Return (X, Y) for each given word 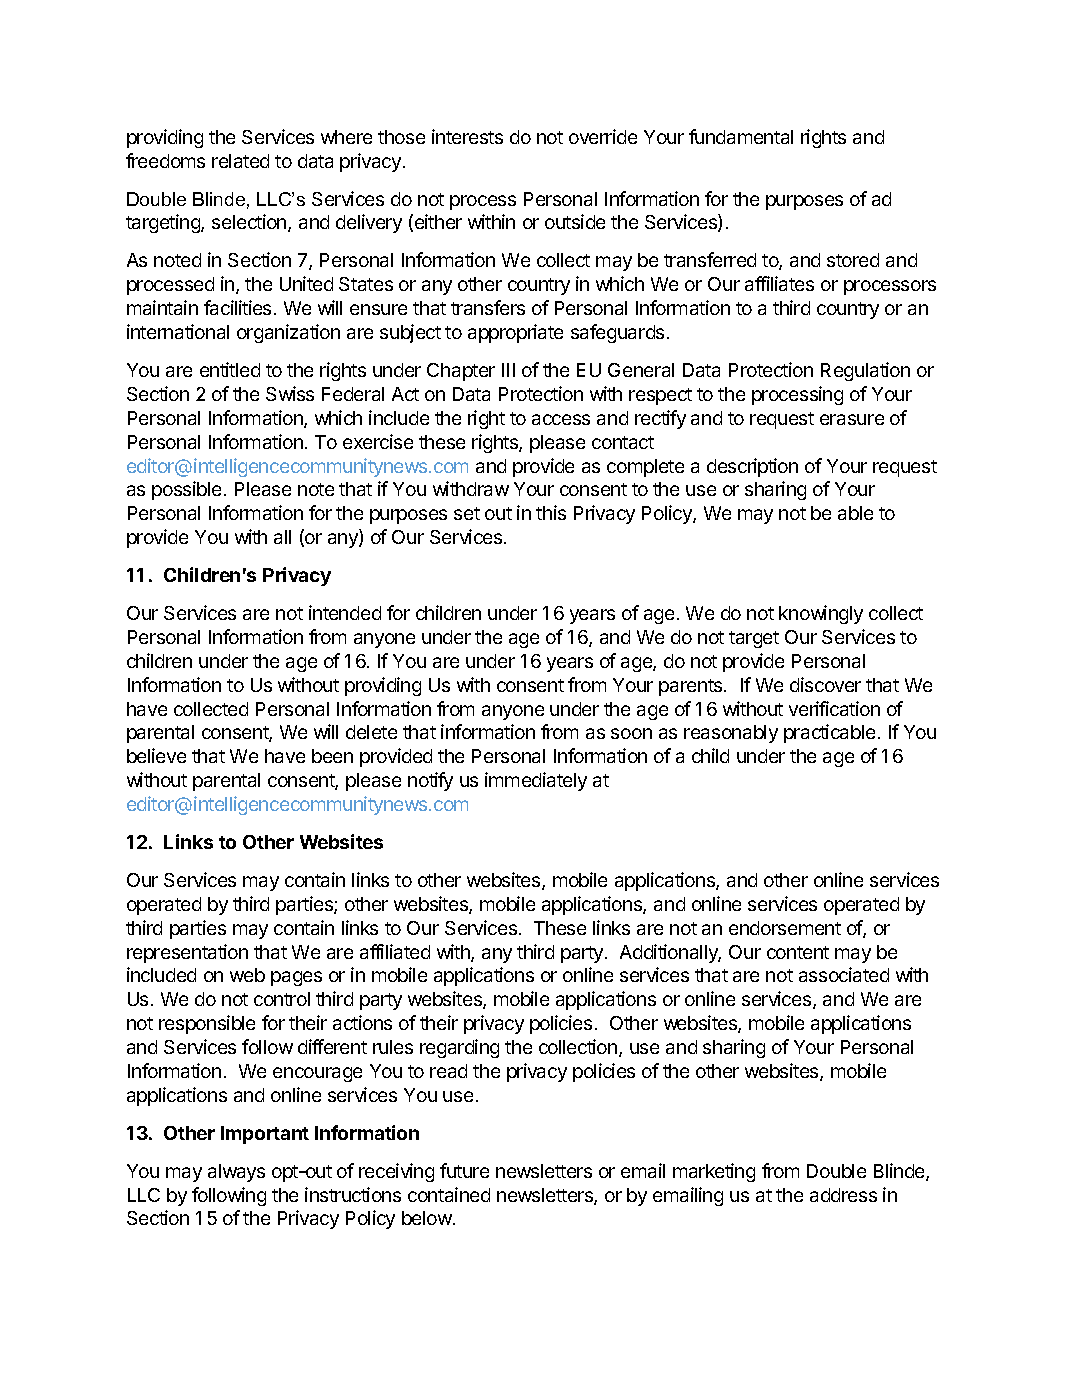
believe (156, 755)
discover (825, 684)
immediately (536, 781)
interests (467, 136)
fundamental (741, 136)
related (240, 161)
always (236, 1173)
